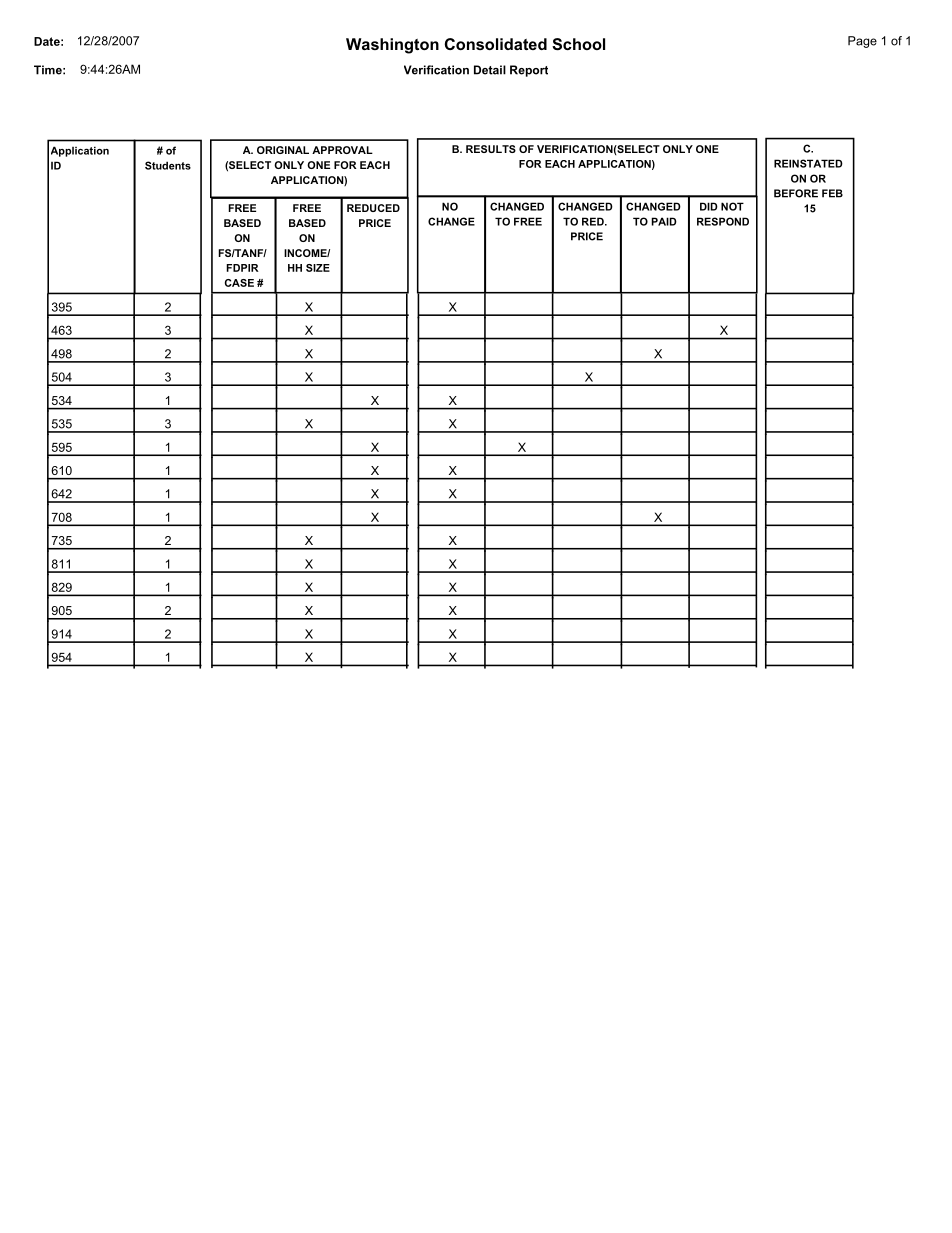 This screenshot has width=952, height=1233. I want to click on Students, so click(168, 165).
